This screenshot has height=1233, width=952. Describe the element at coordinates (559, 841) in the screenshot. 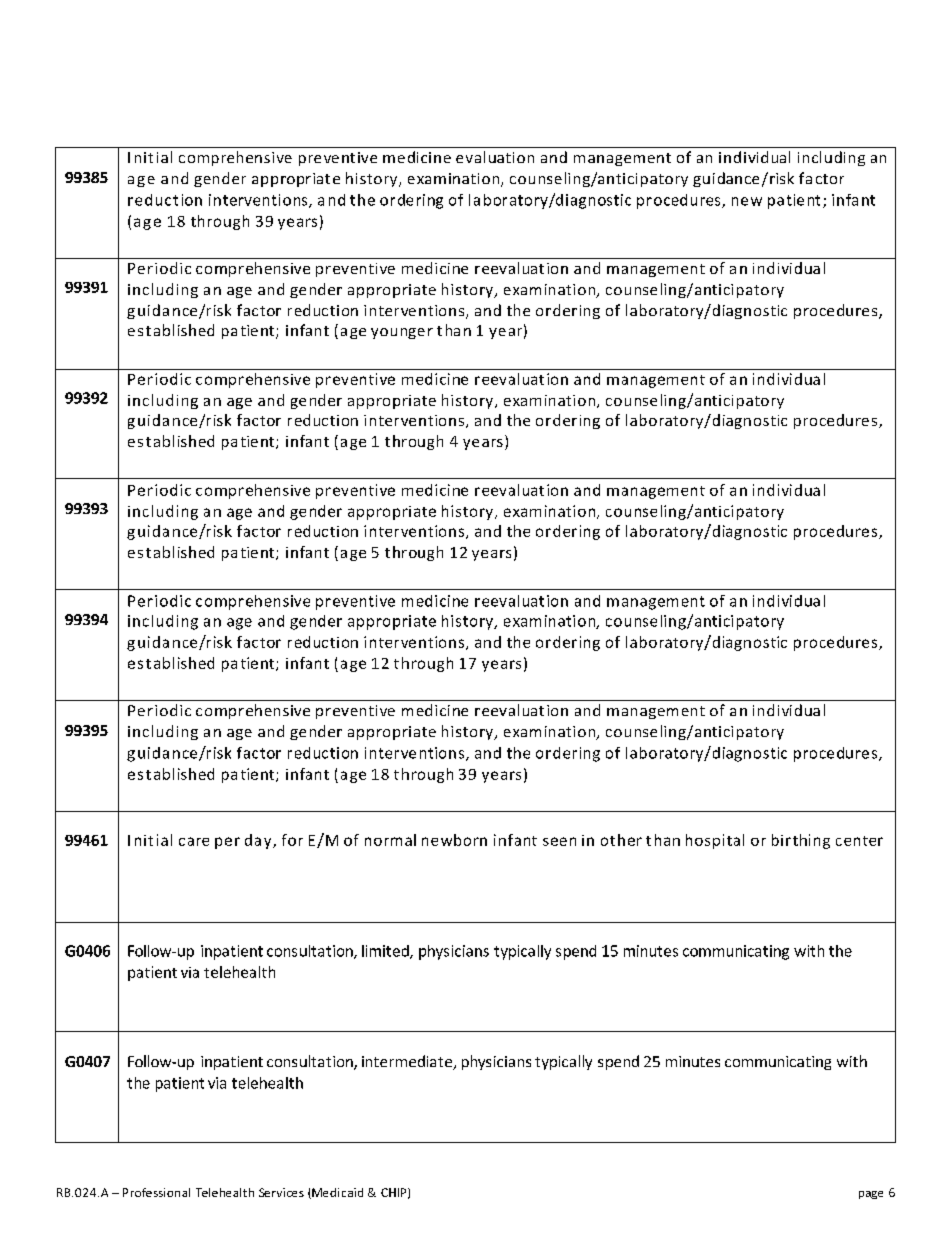

I see `seen` at that location.
